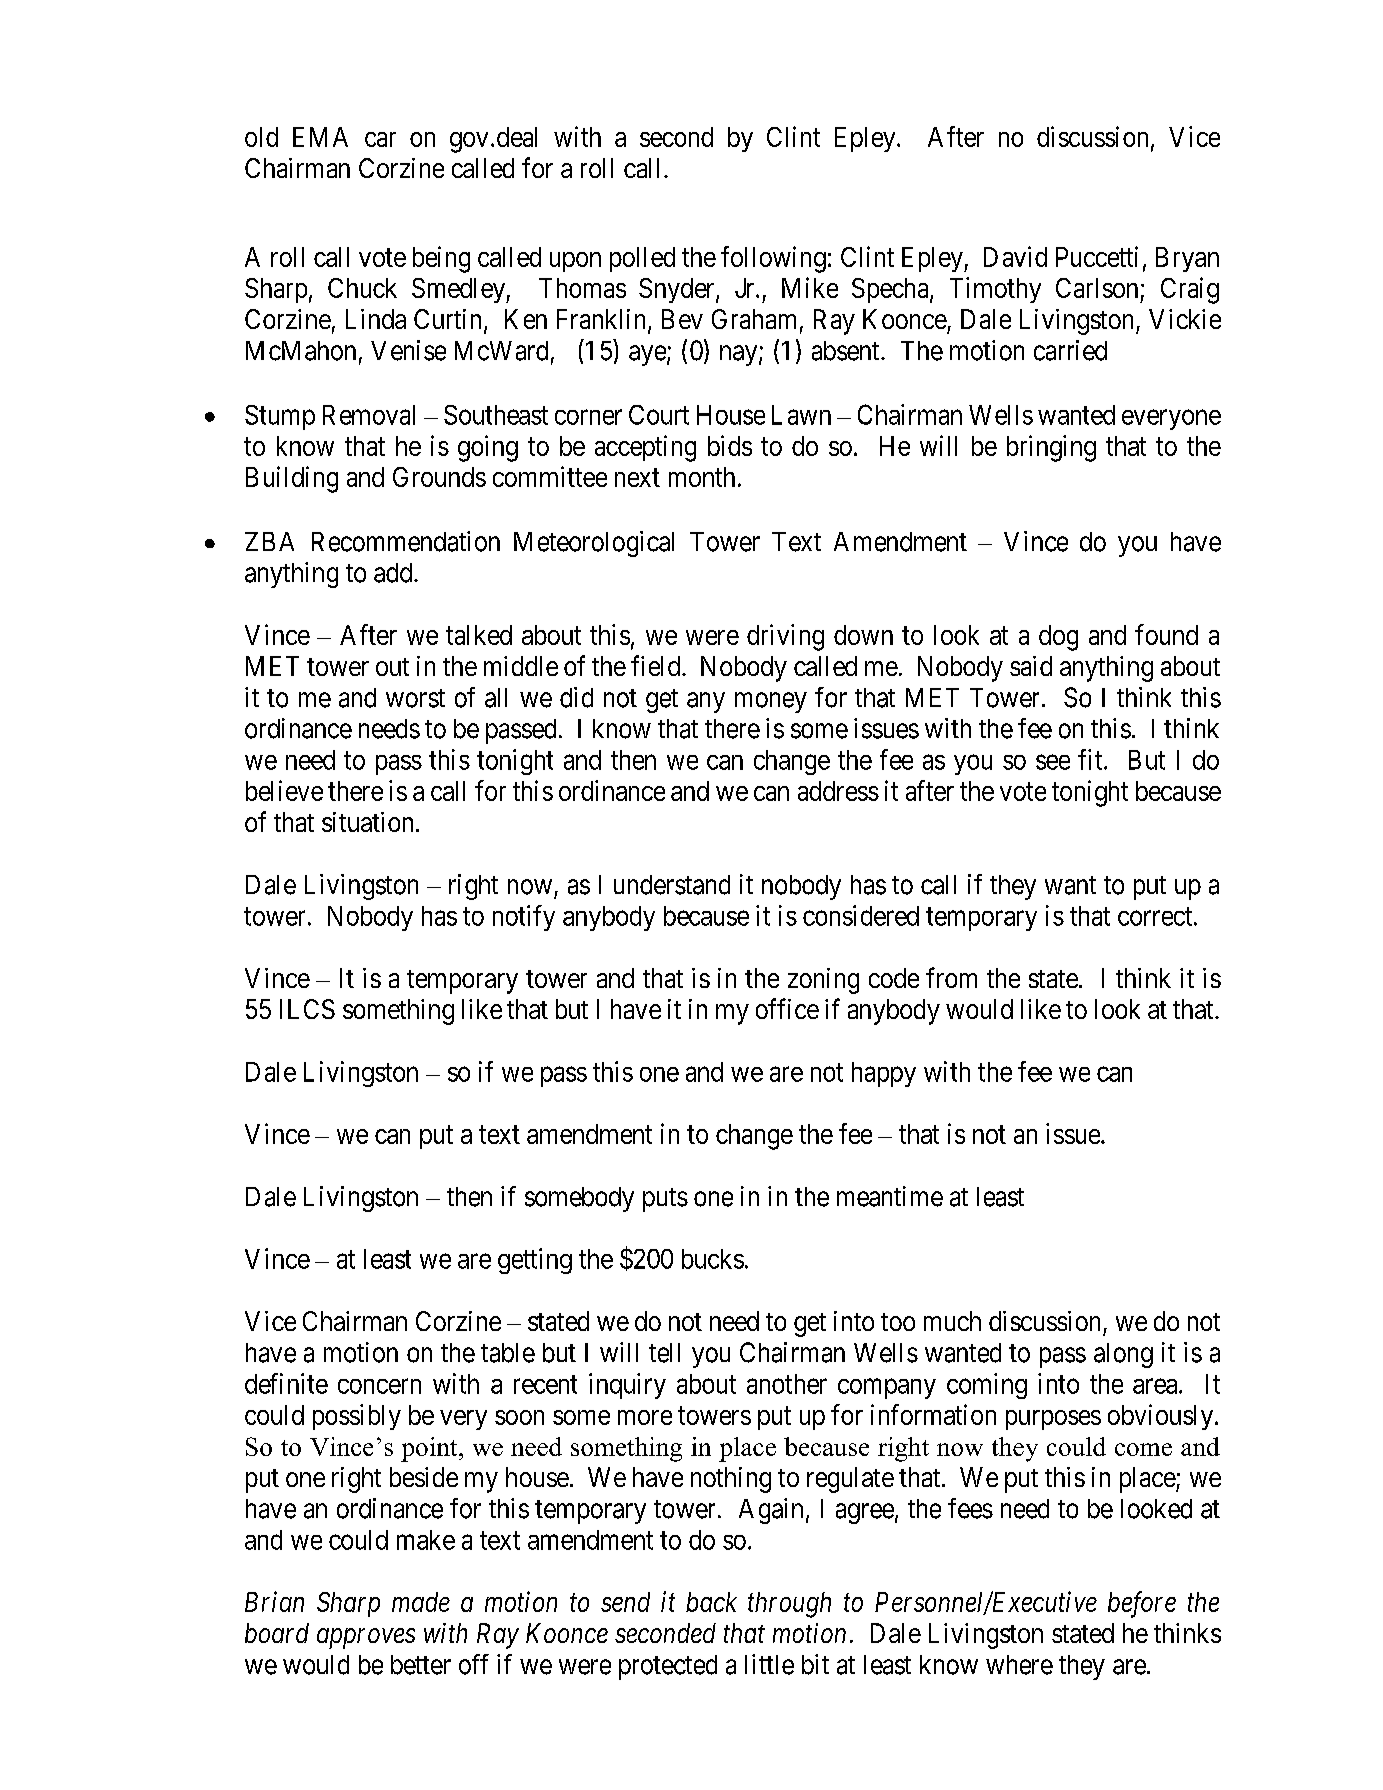  Describe the element at coordinates (1142, 1604) in the page. I see `before` at that location.
